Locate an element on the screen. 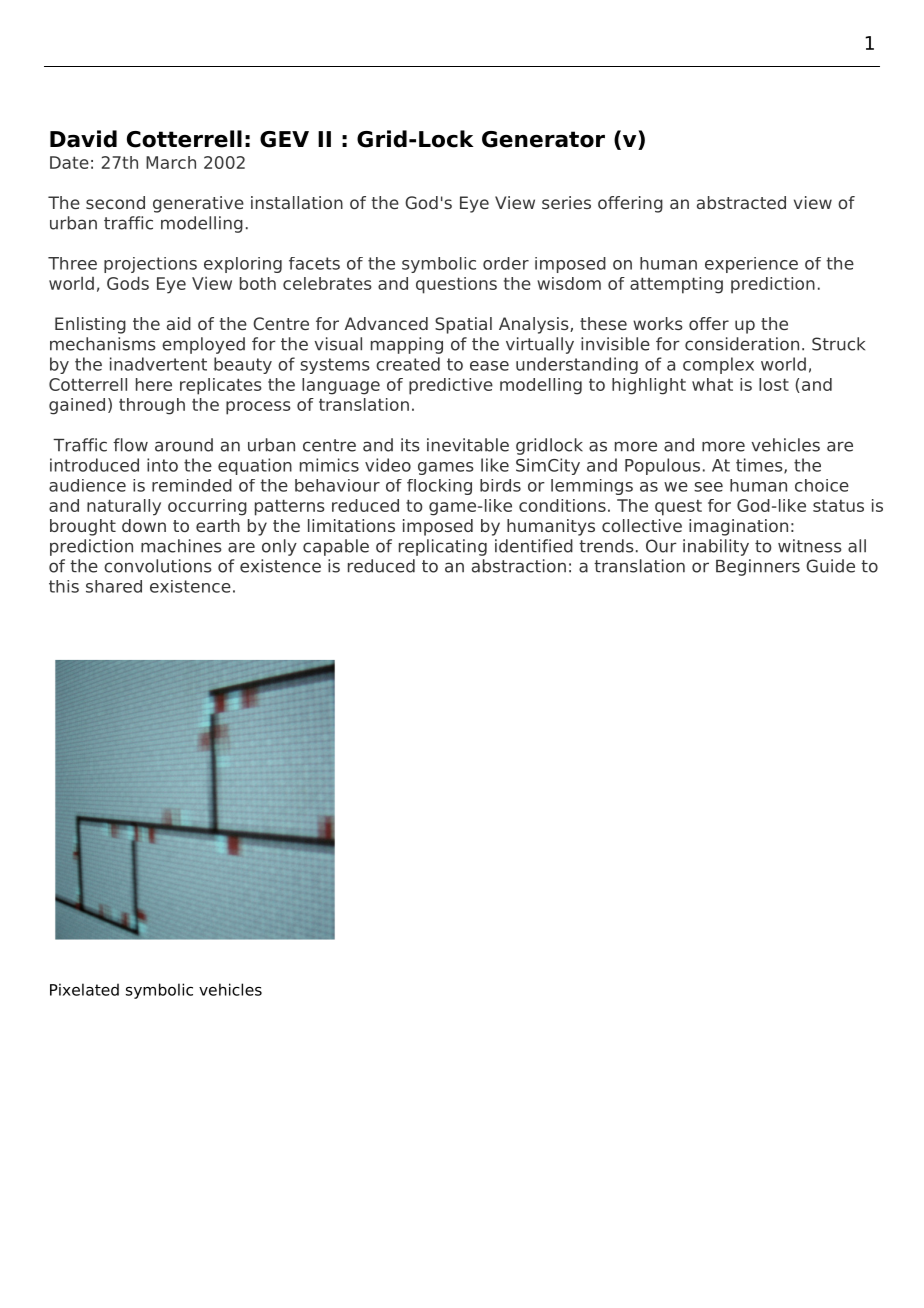 This screenshot has width=924, height=1308. Pixelated is located at coordinates (84, 989).
